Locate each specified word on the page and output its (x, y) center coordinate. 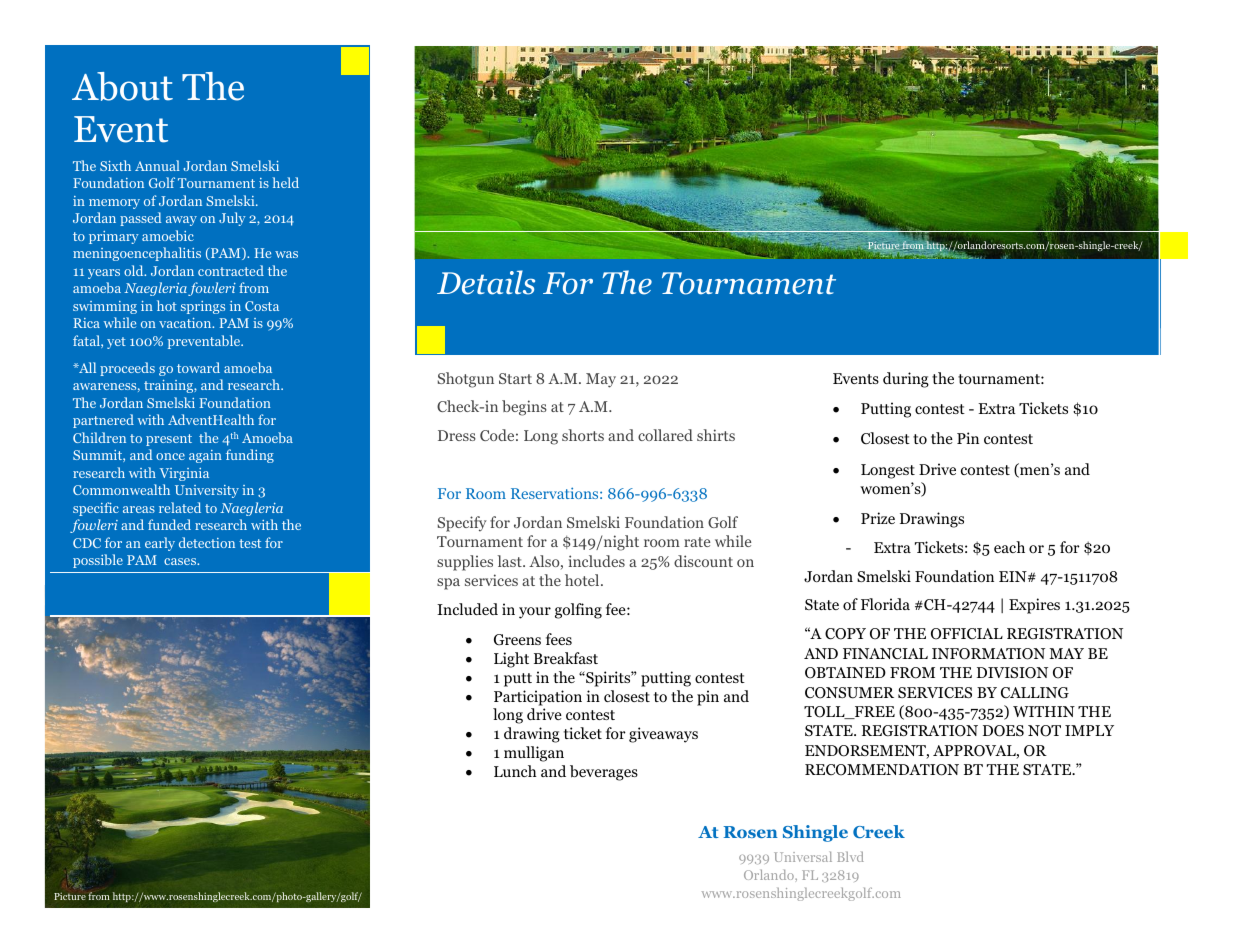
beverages (604, 773)
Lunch (515, 771)
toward (198, 367)
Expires (1034, 606)
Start (515, 378)
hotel (583, 580)
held (286, 182)
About (122, 86)
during (906, 380)
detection (207, 542)
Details (486, 282)
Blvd (850, 857)
